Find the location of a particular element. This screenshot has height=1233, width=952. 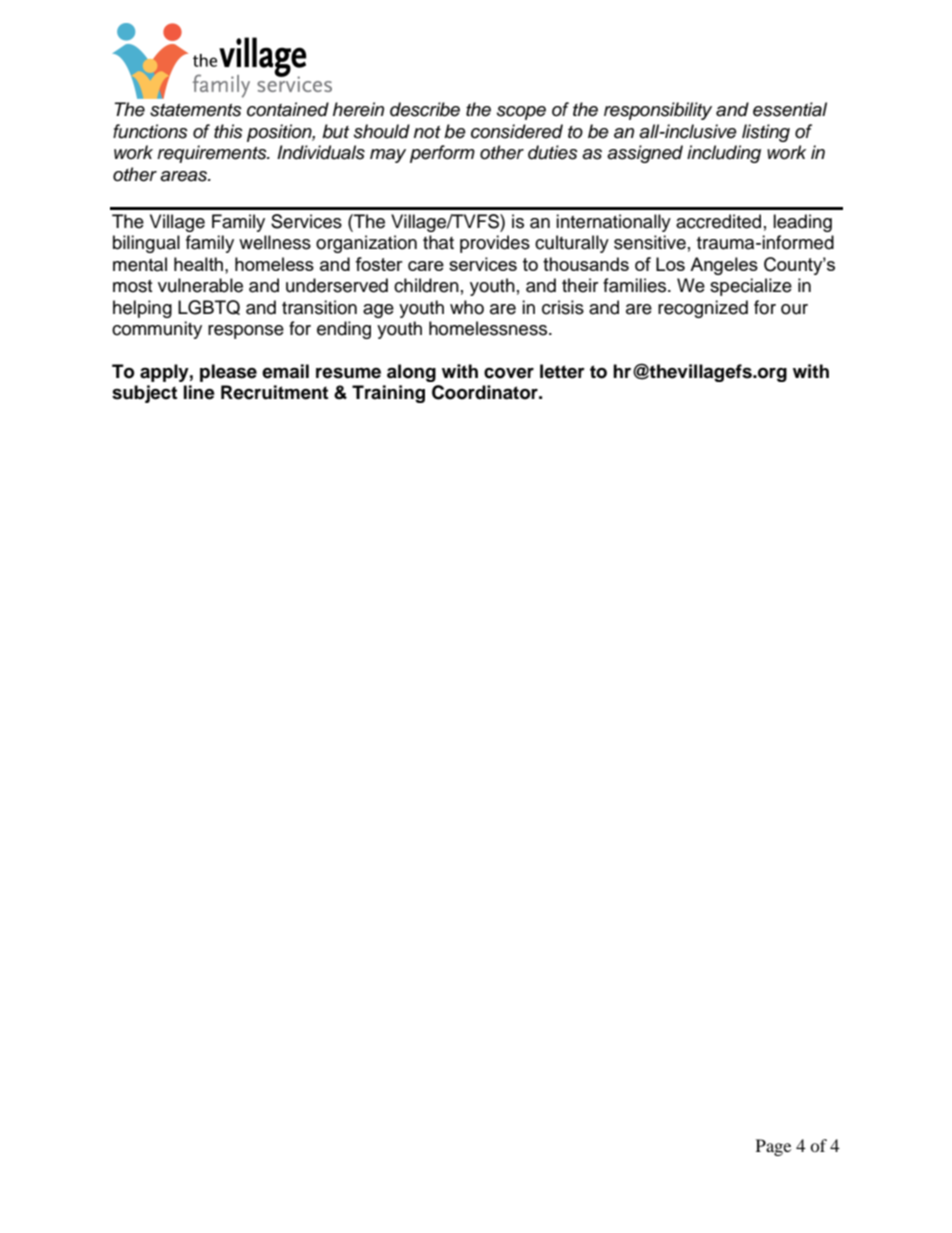

Training is located at coordinates (388, 394).
